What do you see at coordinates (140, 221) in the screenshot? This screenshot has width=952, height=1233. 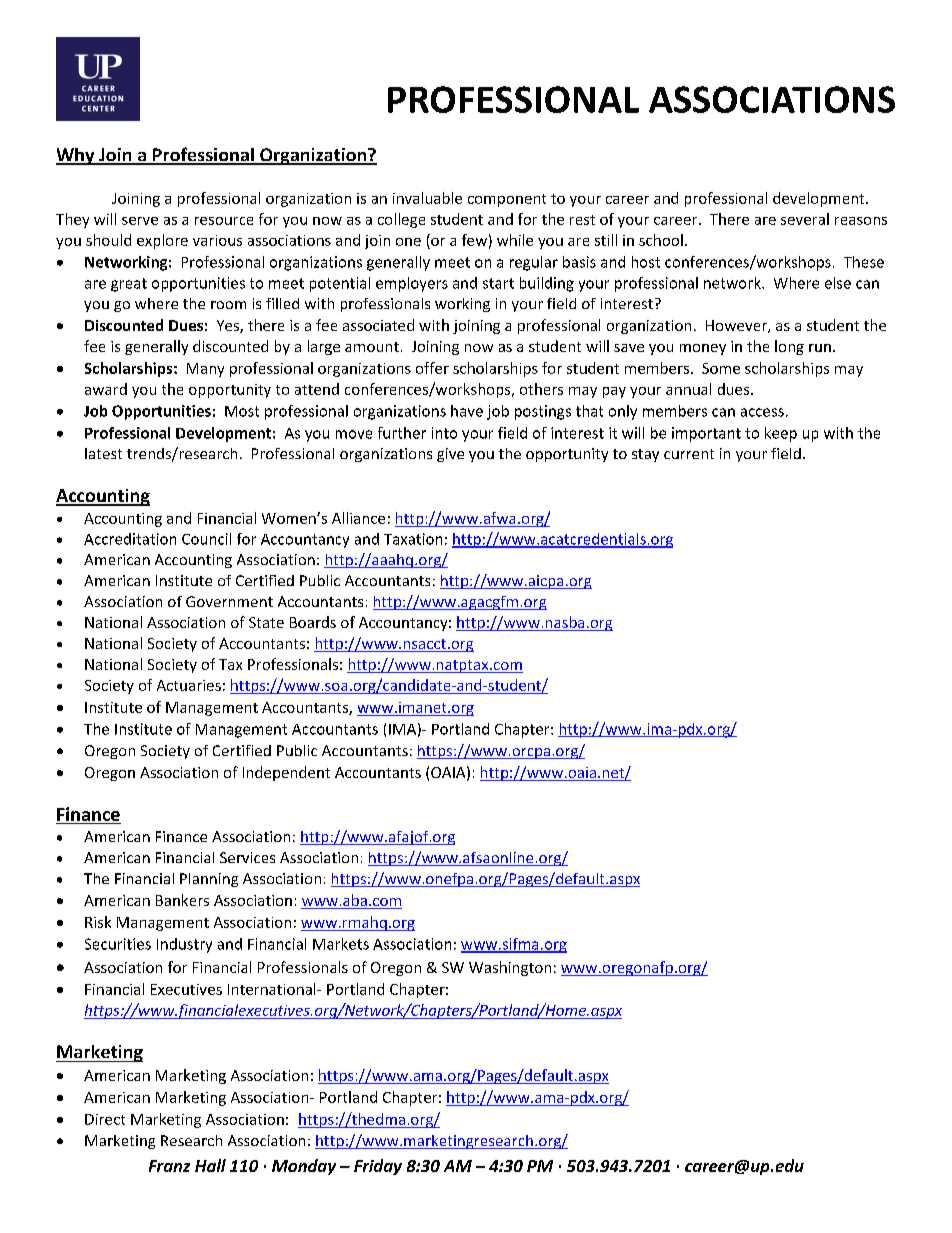 I see `serve` at bounding box center [140, 221].
